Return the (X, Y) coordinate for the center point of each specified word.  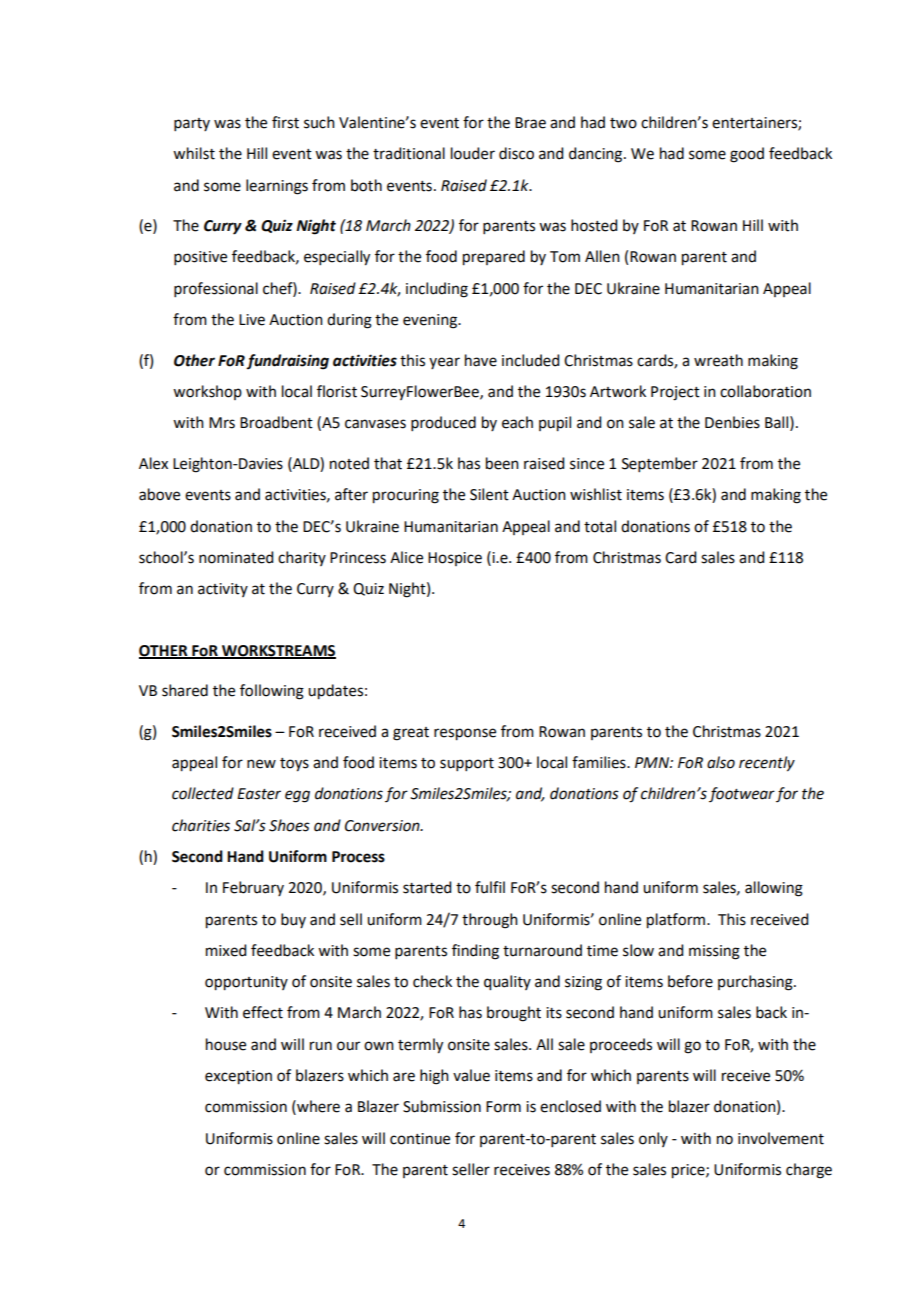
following (272, 692)
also (721, 762)
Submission (442, 1106)
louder (473, 153)
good (747, 155)
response (465, 734)
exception (238, 1077)
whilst (194, 153)
